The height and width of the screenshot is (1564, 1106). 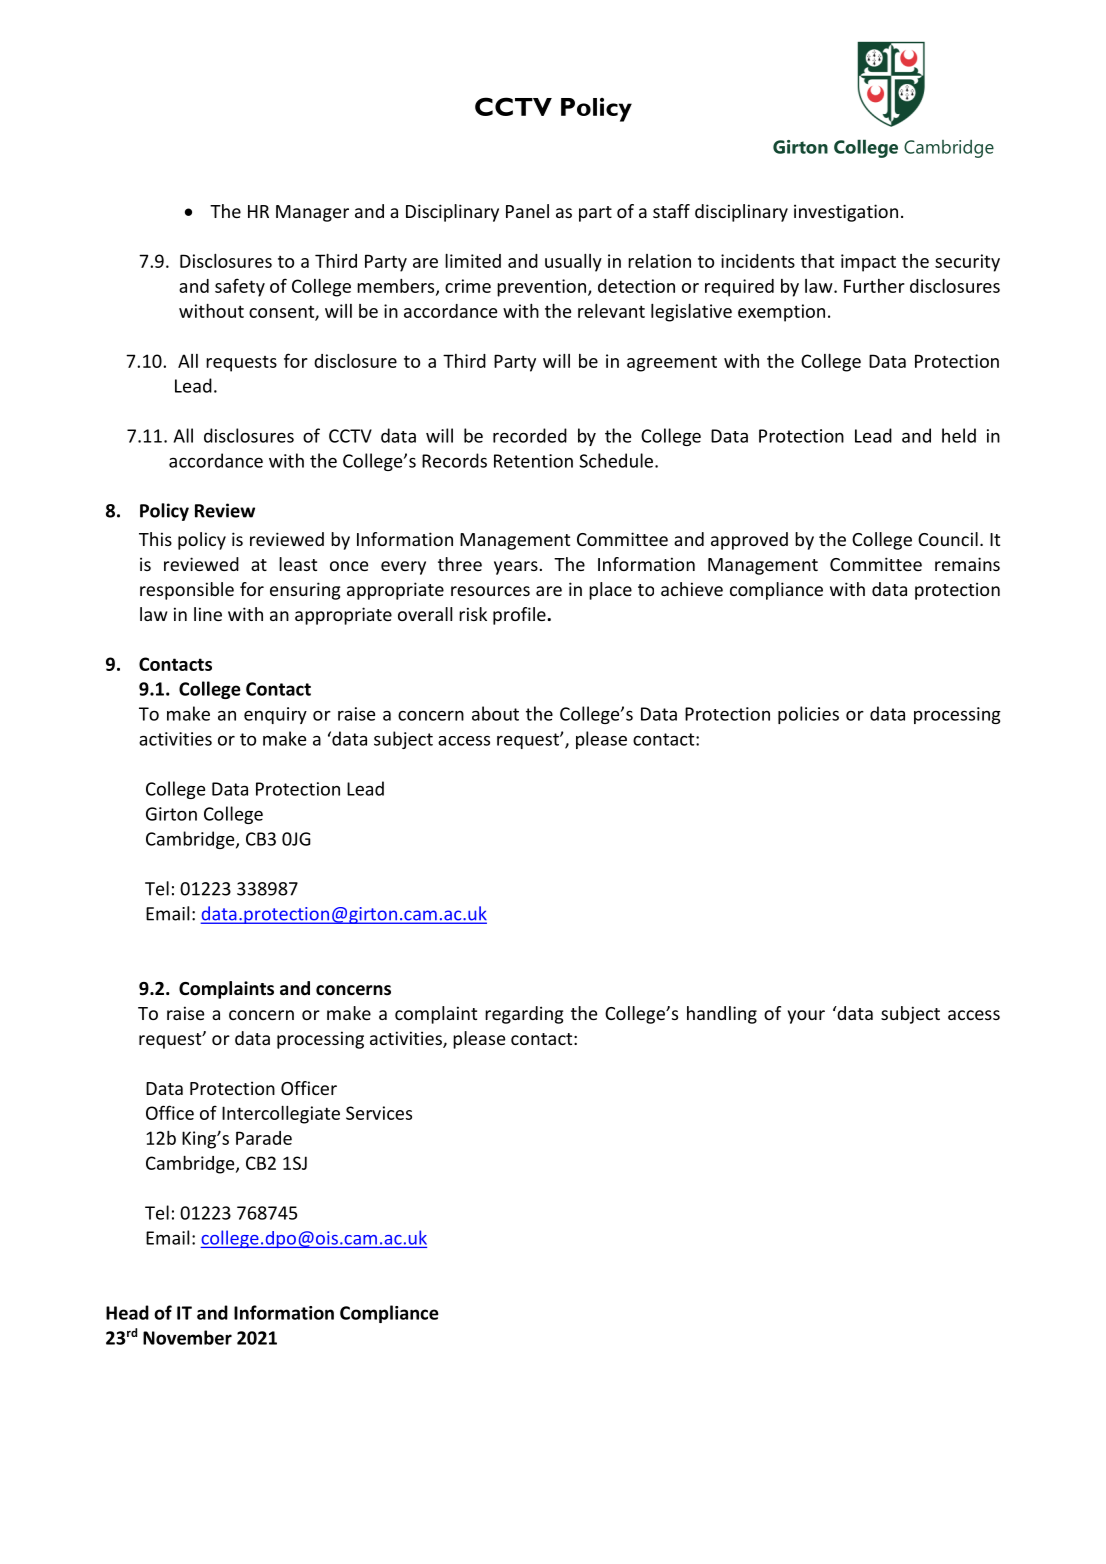 I want to click on impact, so click(x=868, y=263).
